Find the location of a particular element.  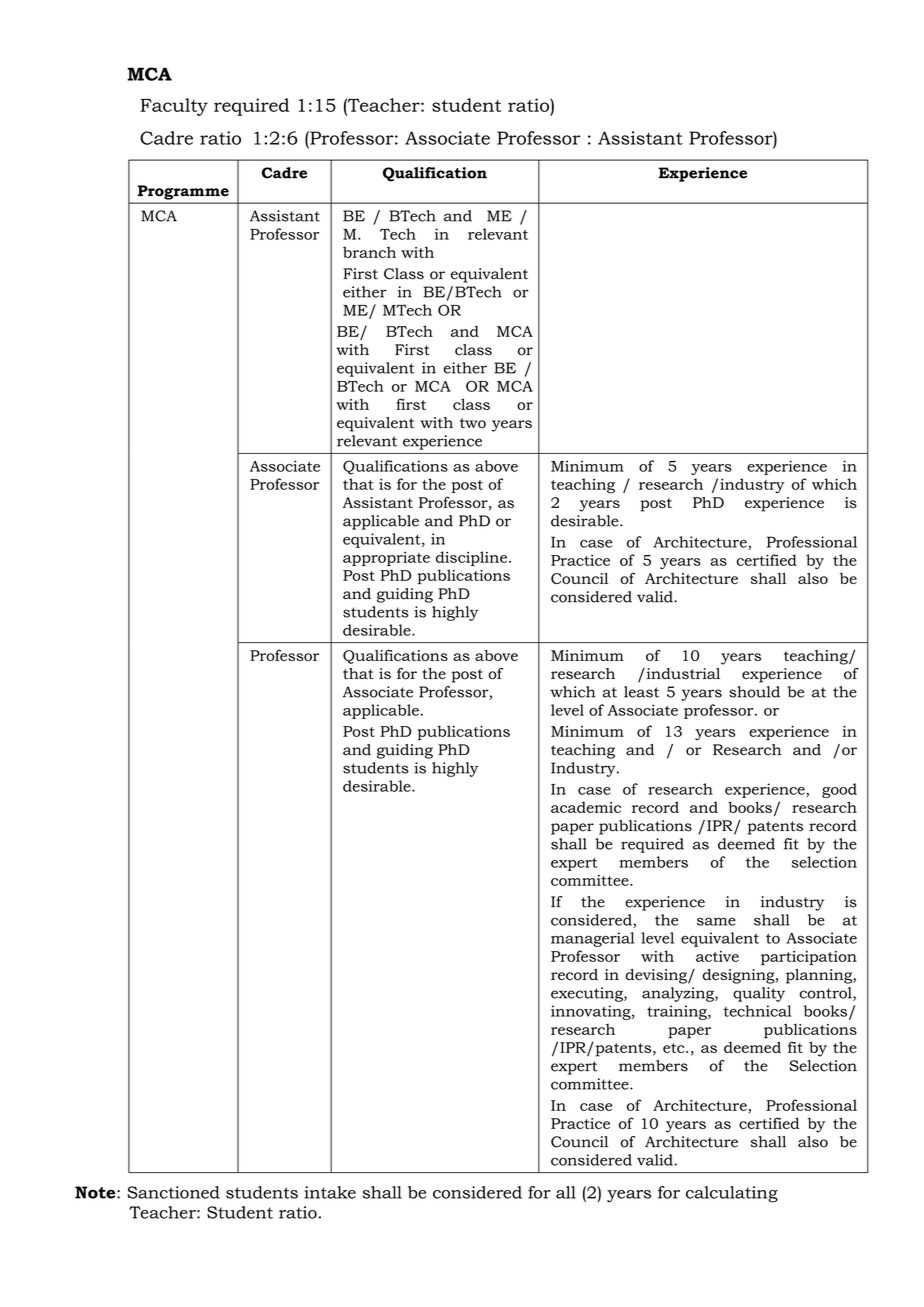

etc is located at coordinates (675, 1048).
